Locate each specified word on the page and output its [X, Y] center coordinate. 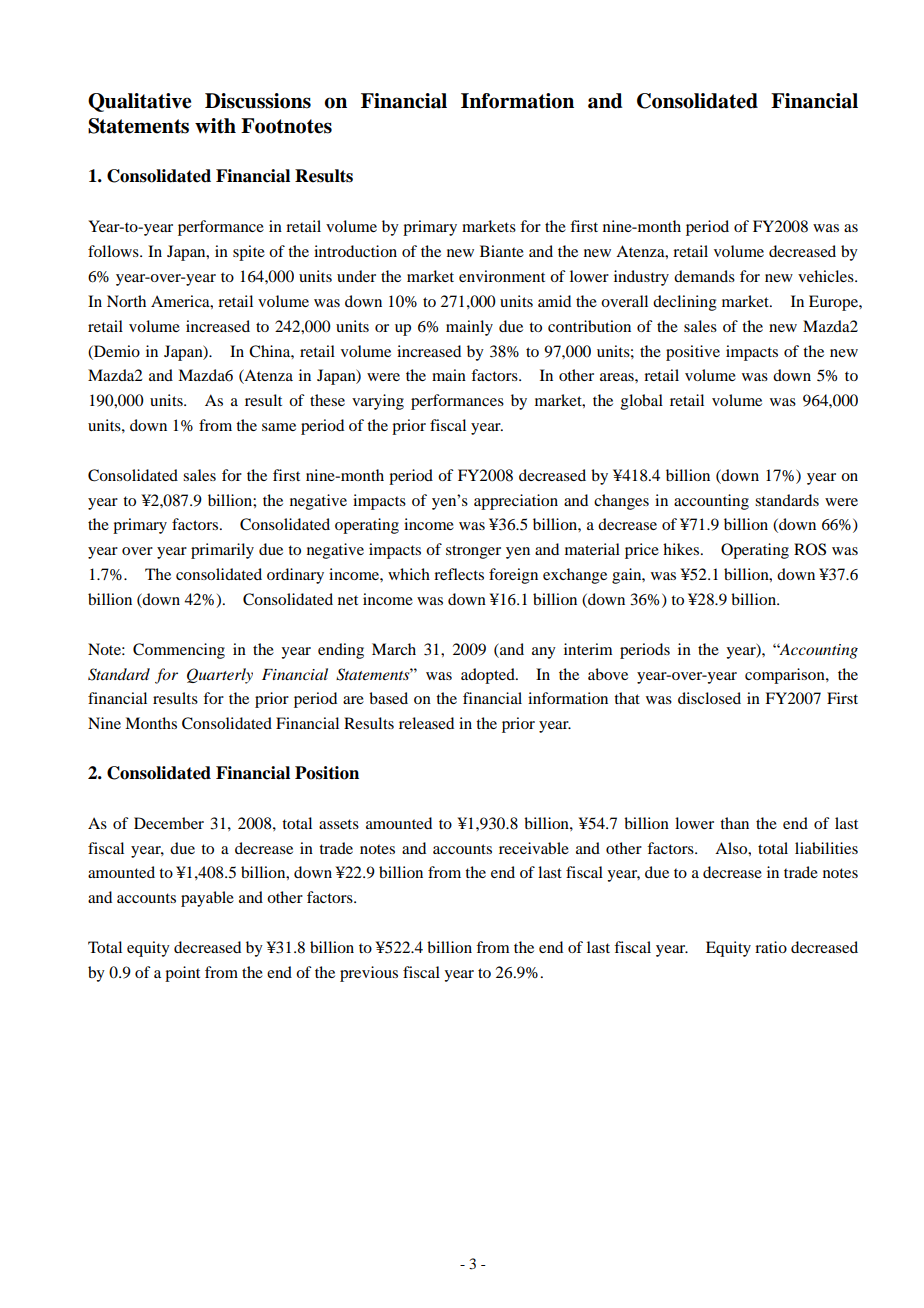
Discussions [258, 101]
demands [704, 276]
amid [554, 301]
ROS [810, 549]
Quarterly [220, 676]
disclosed [709, 698]
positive [693, 353]
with [215, 126]
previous [369, 974]
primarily [222, 551]
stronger [473, 552]
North [126, 301]
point [182, 974]
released [426, 723]
